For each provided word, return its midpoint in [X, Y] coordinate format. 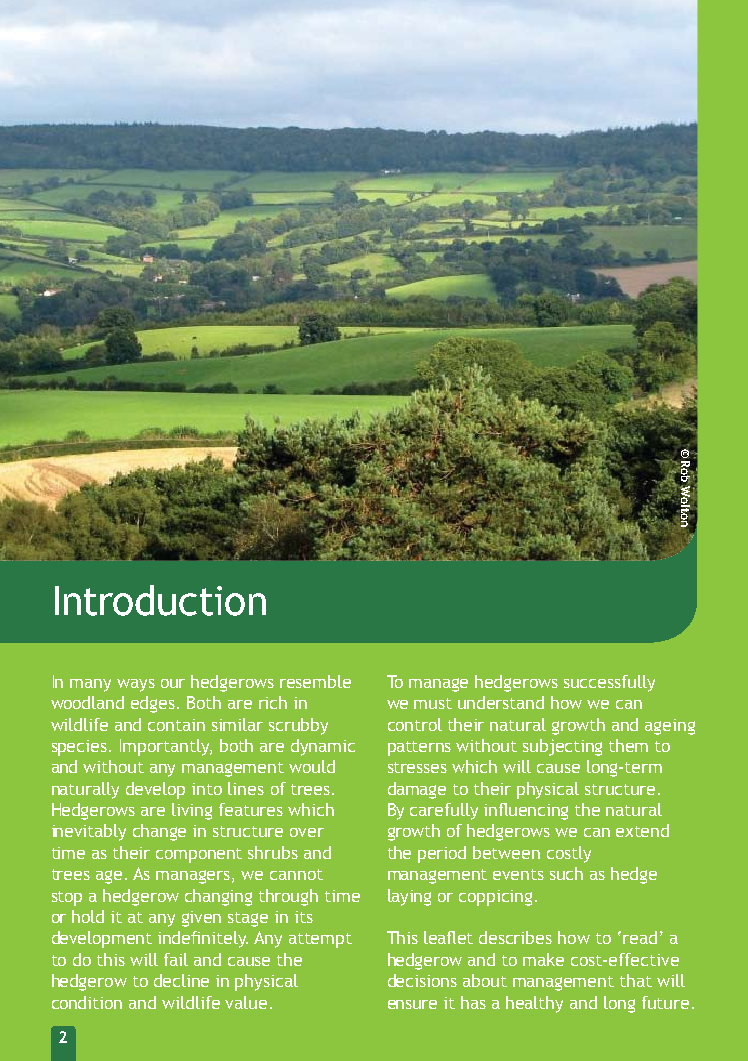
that [636, 980]
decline [181, 980]
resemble [315, 681]
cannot [296, 874]
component [199, 855]
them [628, 745]
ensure [412, 1004]
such [566, 873]
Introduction [160, 600]
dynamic [323, 747]
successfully [609, 683]
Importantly [166, 747]
